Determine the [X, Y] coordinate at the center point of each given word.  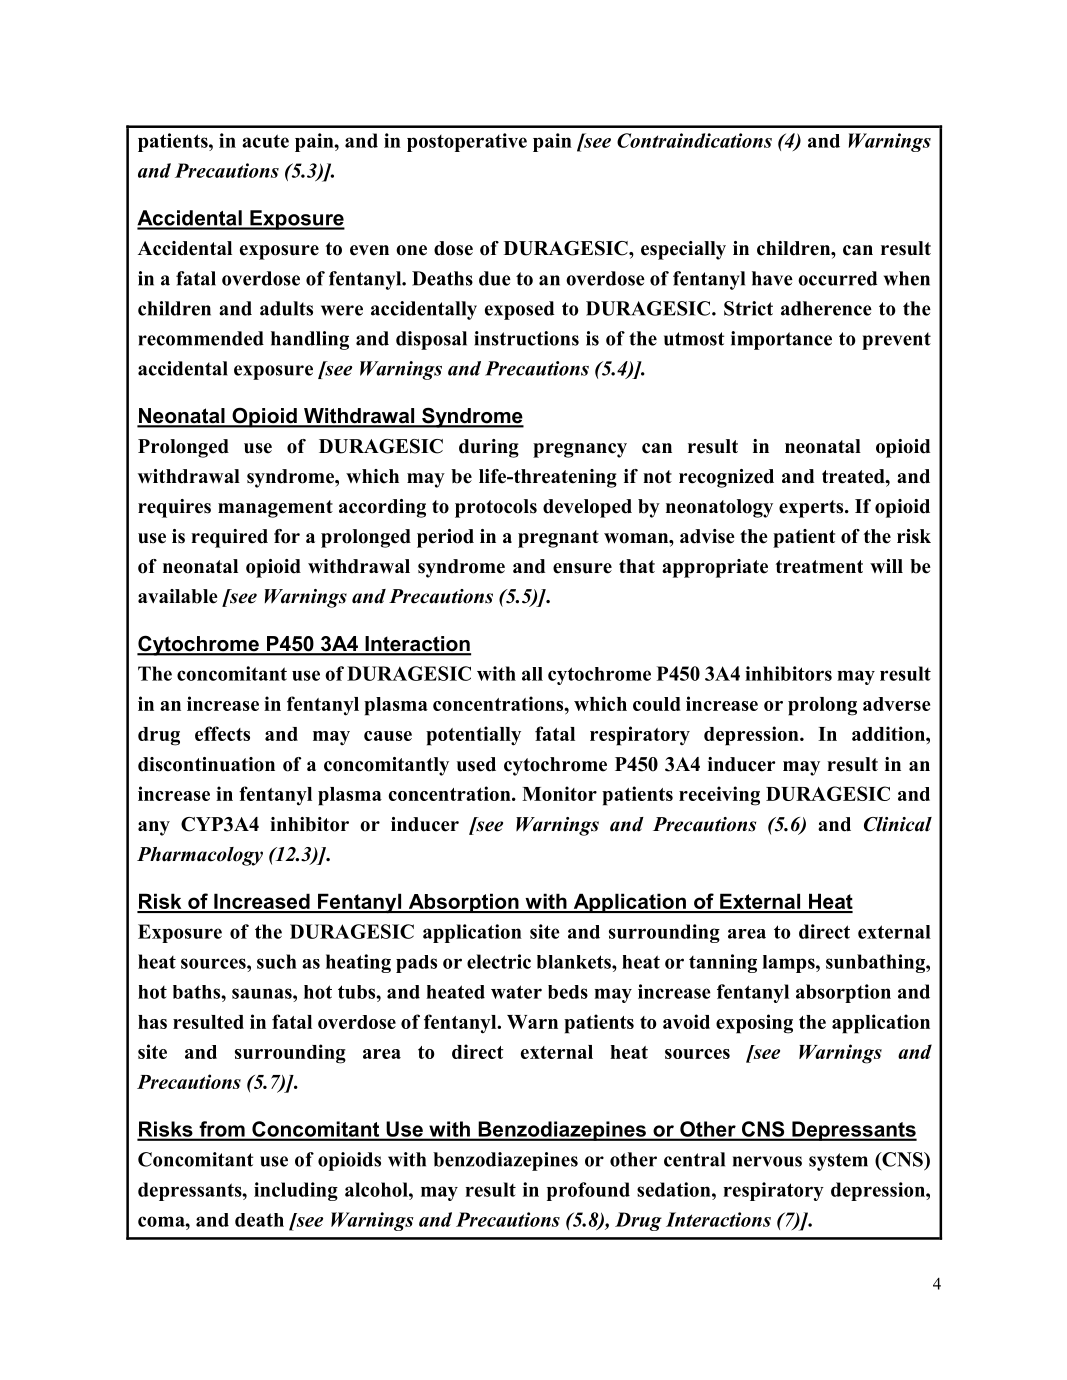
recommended [201, 338]
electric [499, 961]
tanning [723, 963]
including [296, 1191]
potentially [473, 736]
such [277, 961]
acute [265, 141]
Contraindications [694, 140]
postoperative [467, 142]
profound [588, 1191]
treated [854, 476]
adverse [896, 704]
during [489, 448]
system [838, 1162]
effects [222, 733]
